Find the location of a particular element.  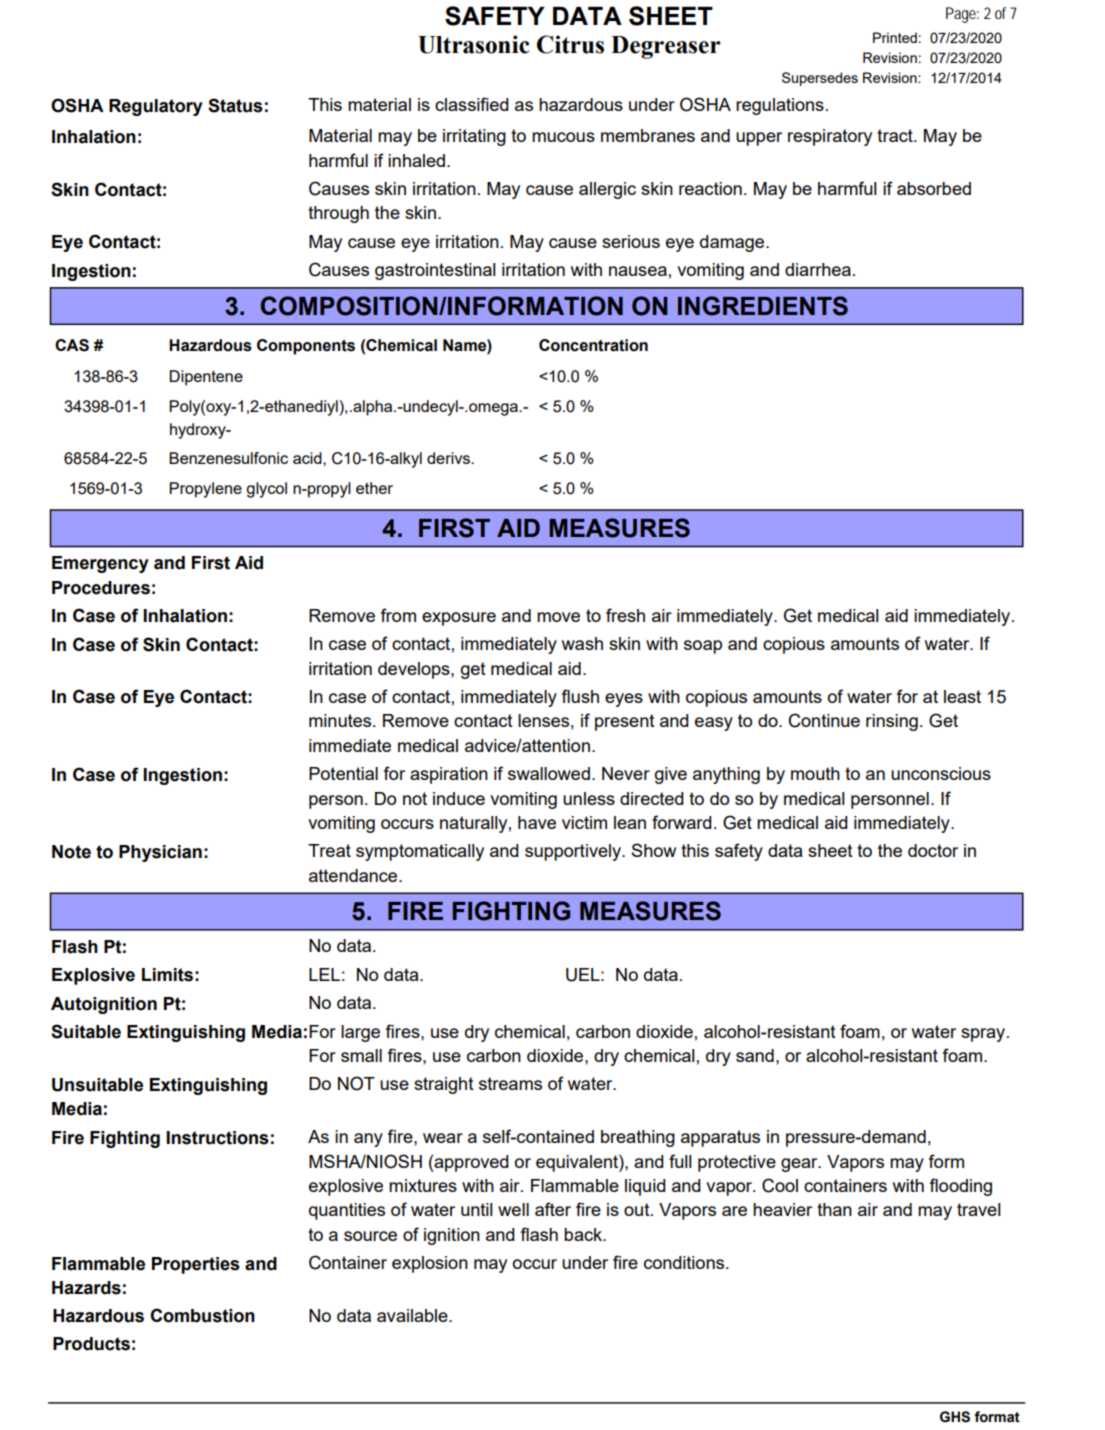

Regulatory is located at coordinates (156, 107).
